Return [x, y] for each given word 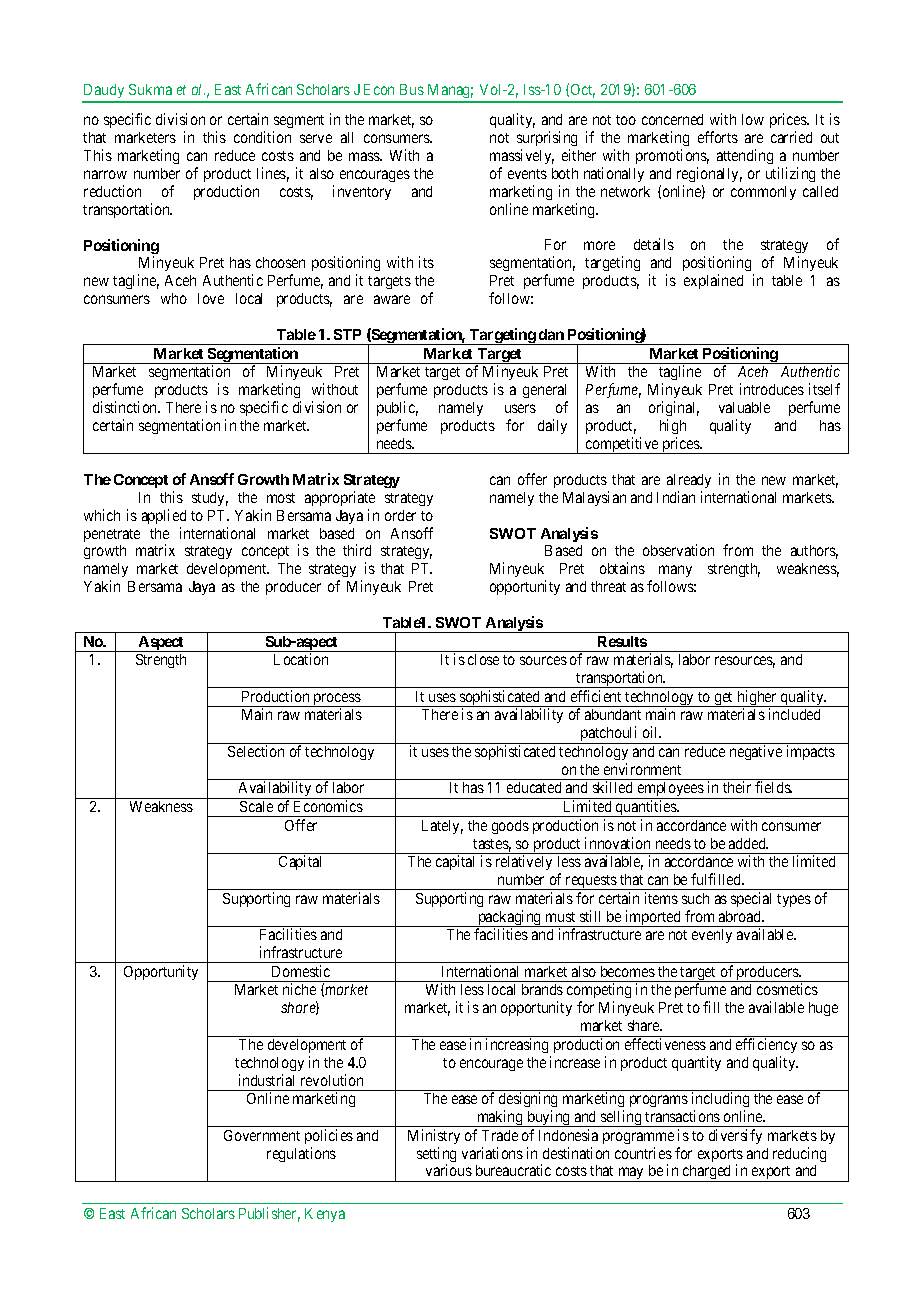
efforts [718, 137]
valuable [744, 407]
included [794, 714]
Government [262, 1135]
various [449, 1170]
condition [262, 137]
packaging [510, 918]
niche [299, 989]
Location [301, 659]
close [483, 659]
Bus [412, 89]
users [520, 408]
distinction [126, 407]
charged [707, 1173]
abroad [741, 916]
